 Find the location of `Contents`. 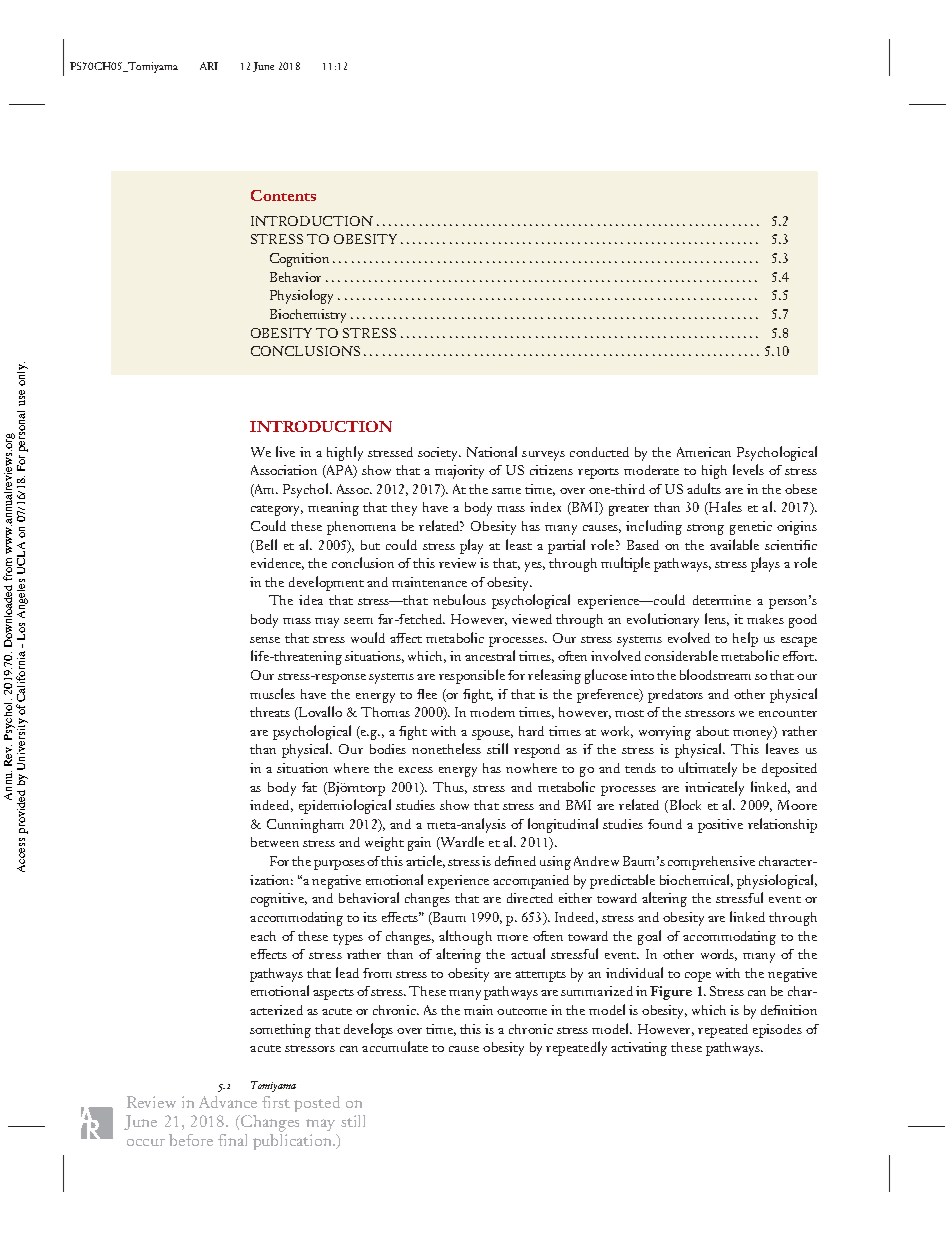

Contents is located at coordinates (283, 195).
